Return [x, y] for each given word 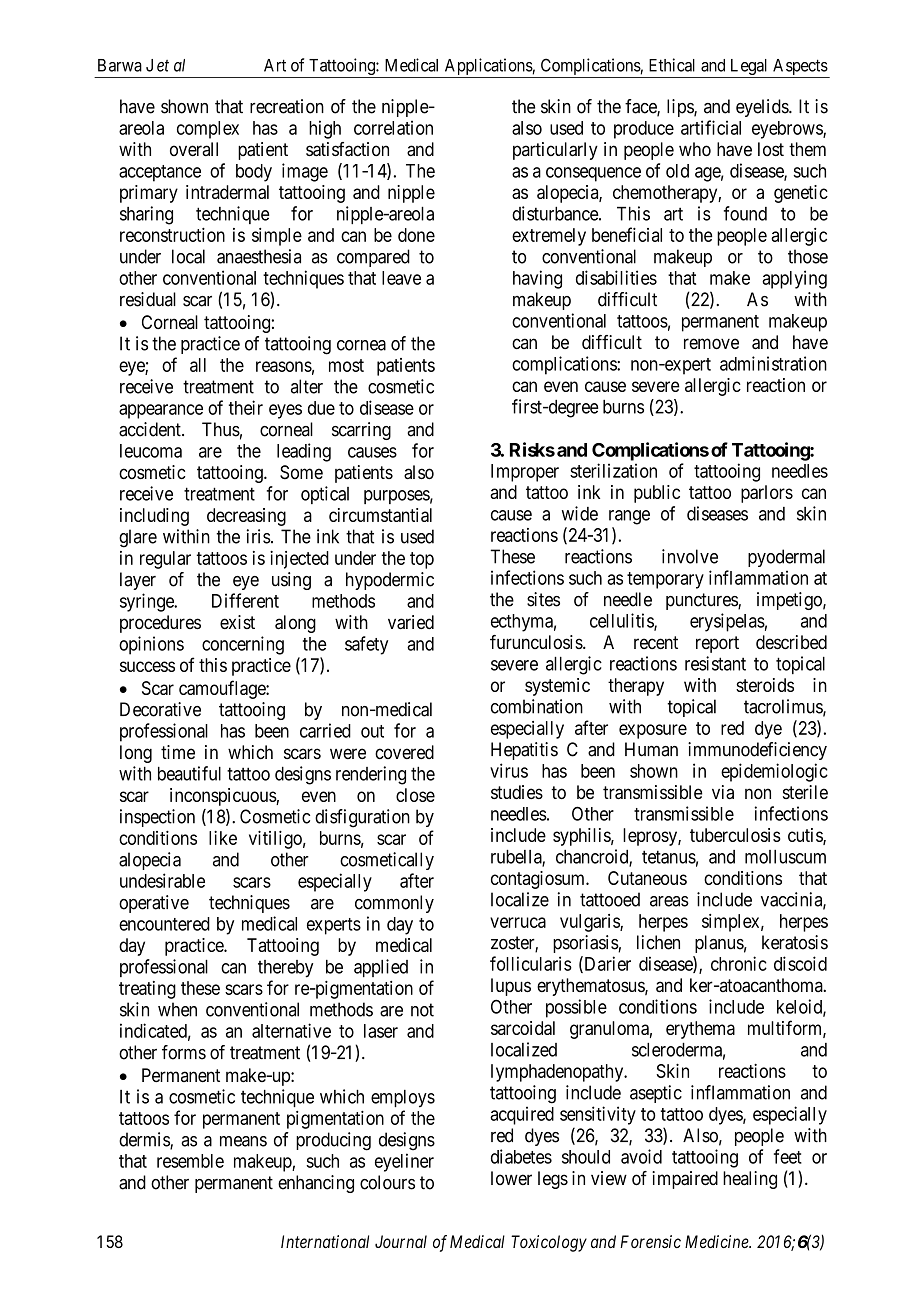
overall [194, 149]
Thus [221, 429]
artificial [711, 127]
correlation [393, 127]
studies [517, 792]
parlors [767, 494]
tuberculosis [735, 835]
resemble [190, 1161]
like [223, 838]
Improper [525, 473]
